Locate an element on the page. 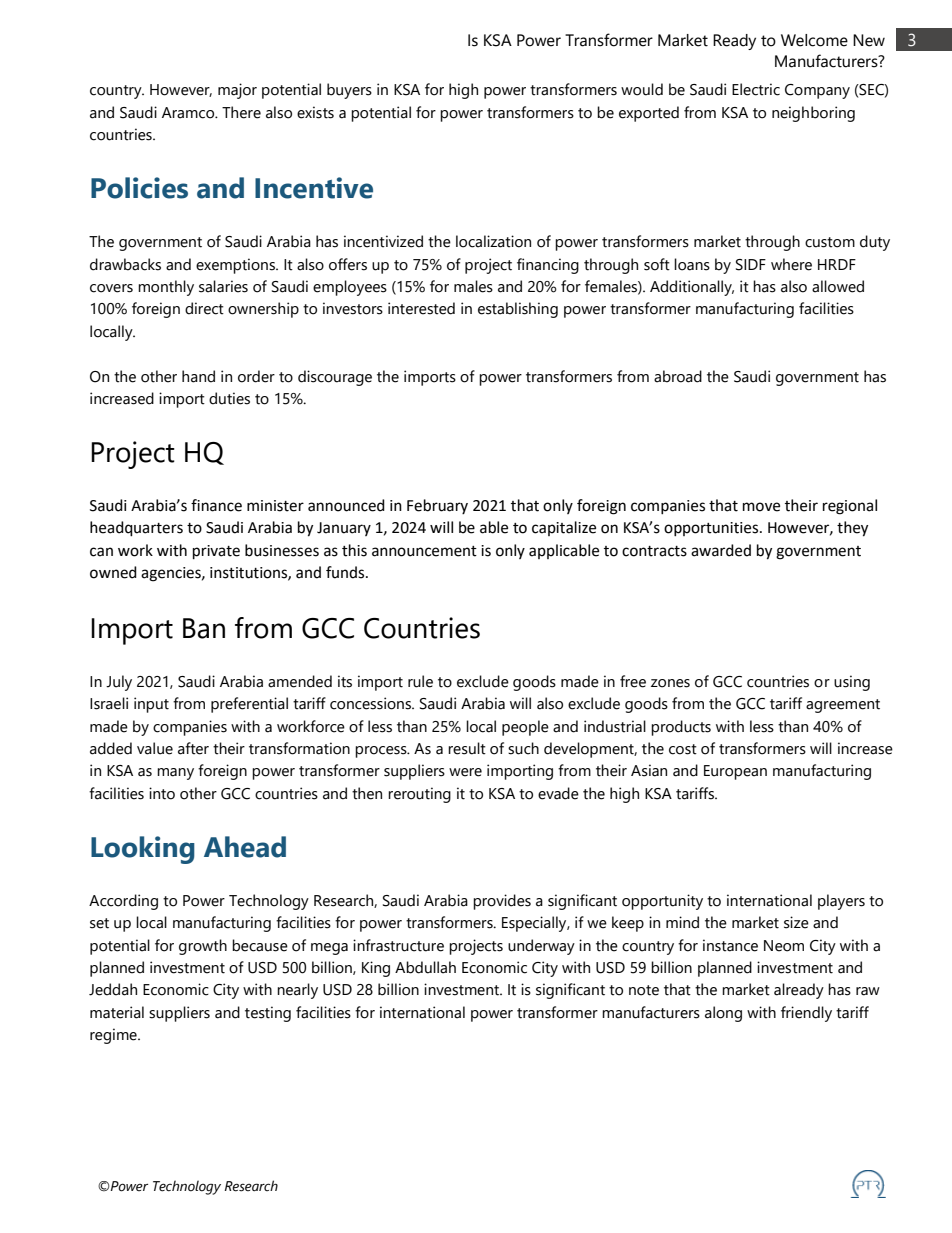 Image resolution: width=952 pixels, height=1233 pixels. major is located at coordinates (237, 91).
